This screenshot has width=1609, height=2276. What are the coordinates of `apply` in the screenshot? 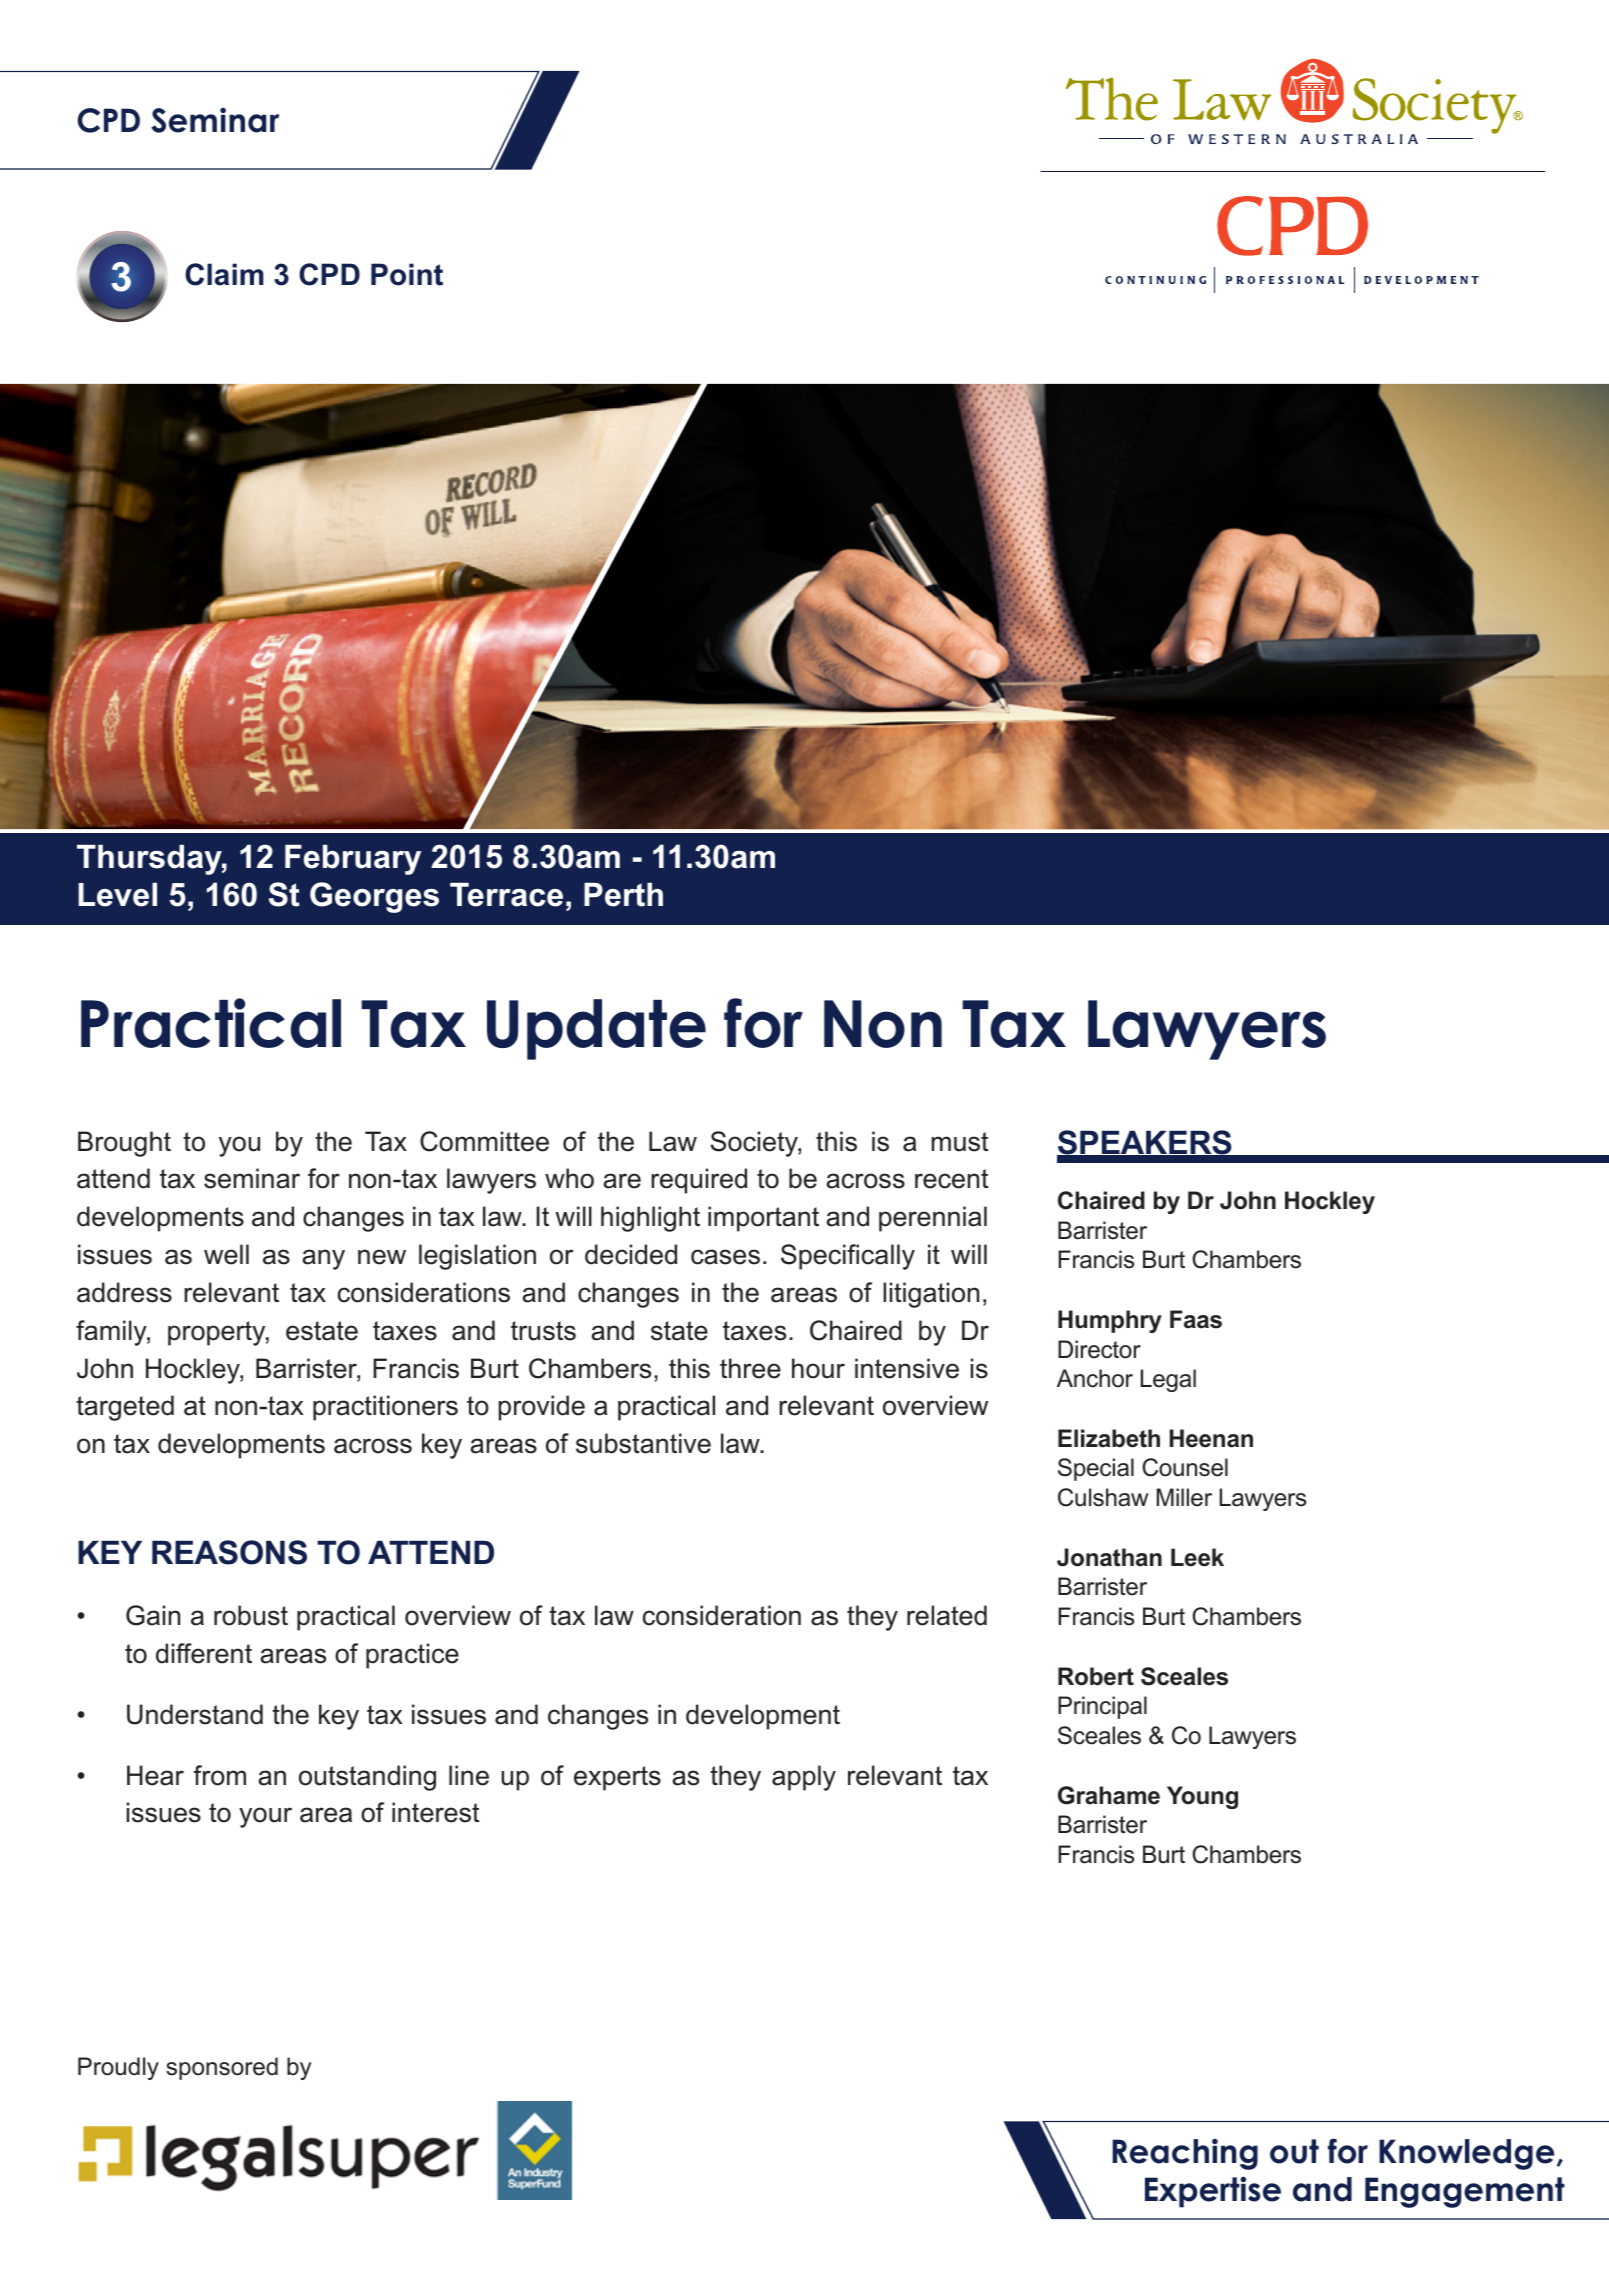 It's located at (804, 1778).
